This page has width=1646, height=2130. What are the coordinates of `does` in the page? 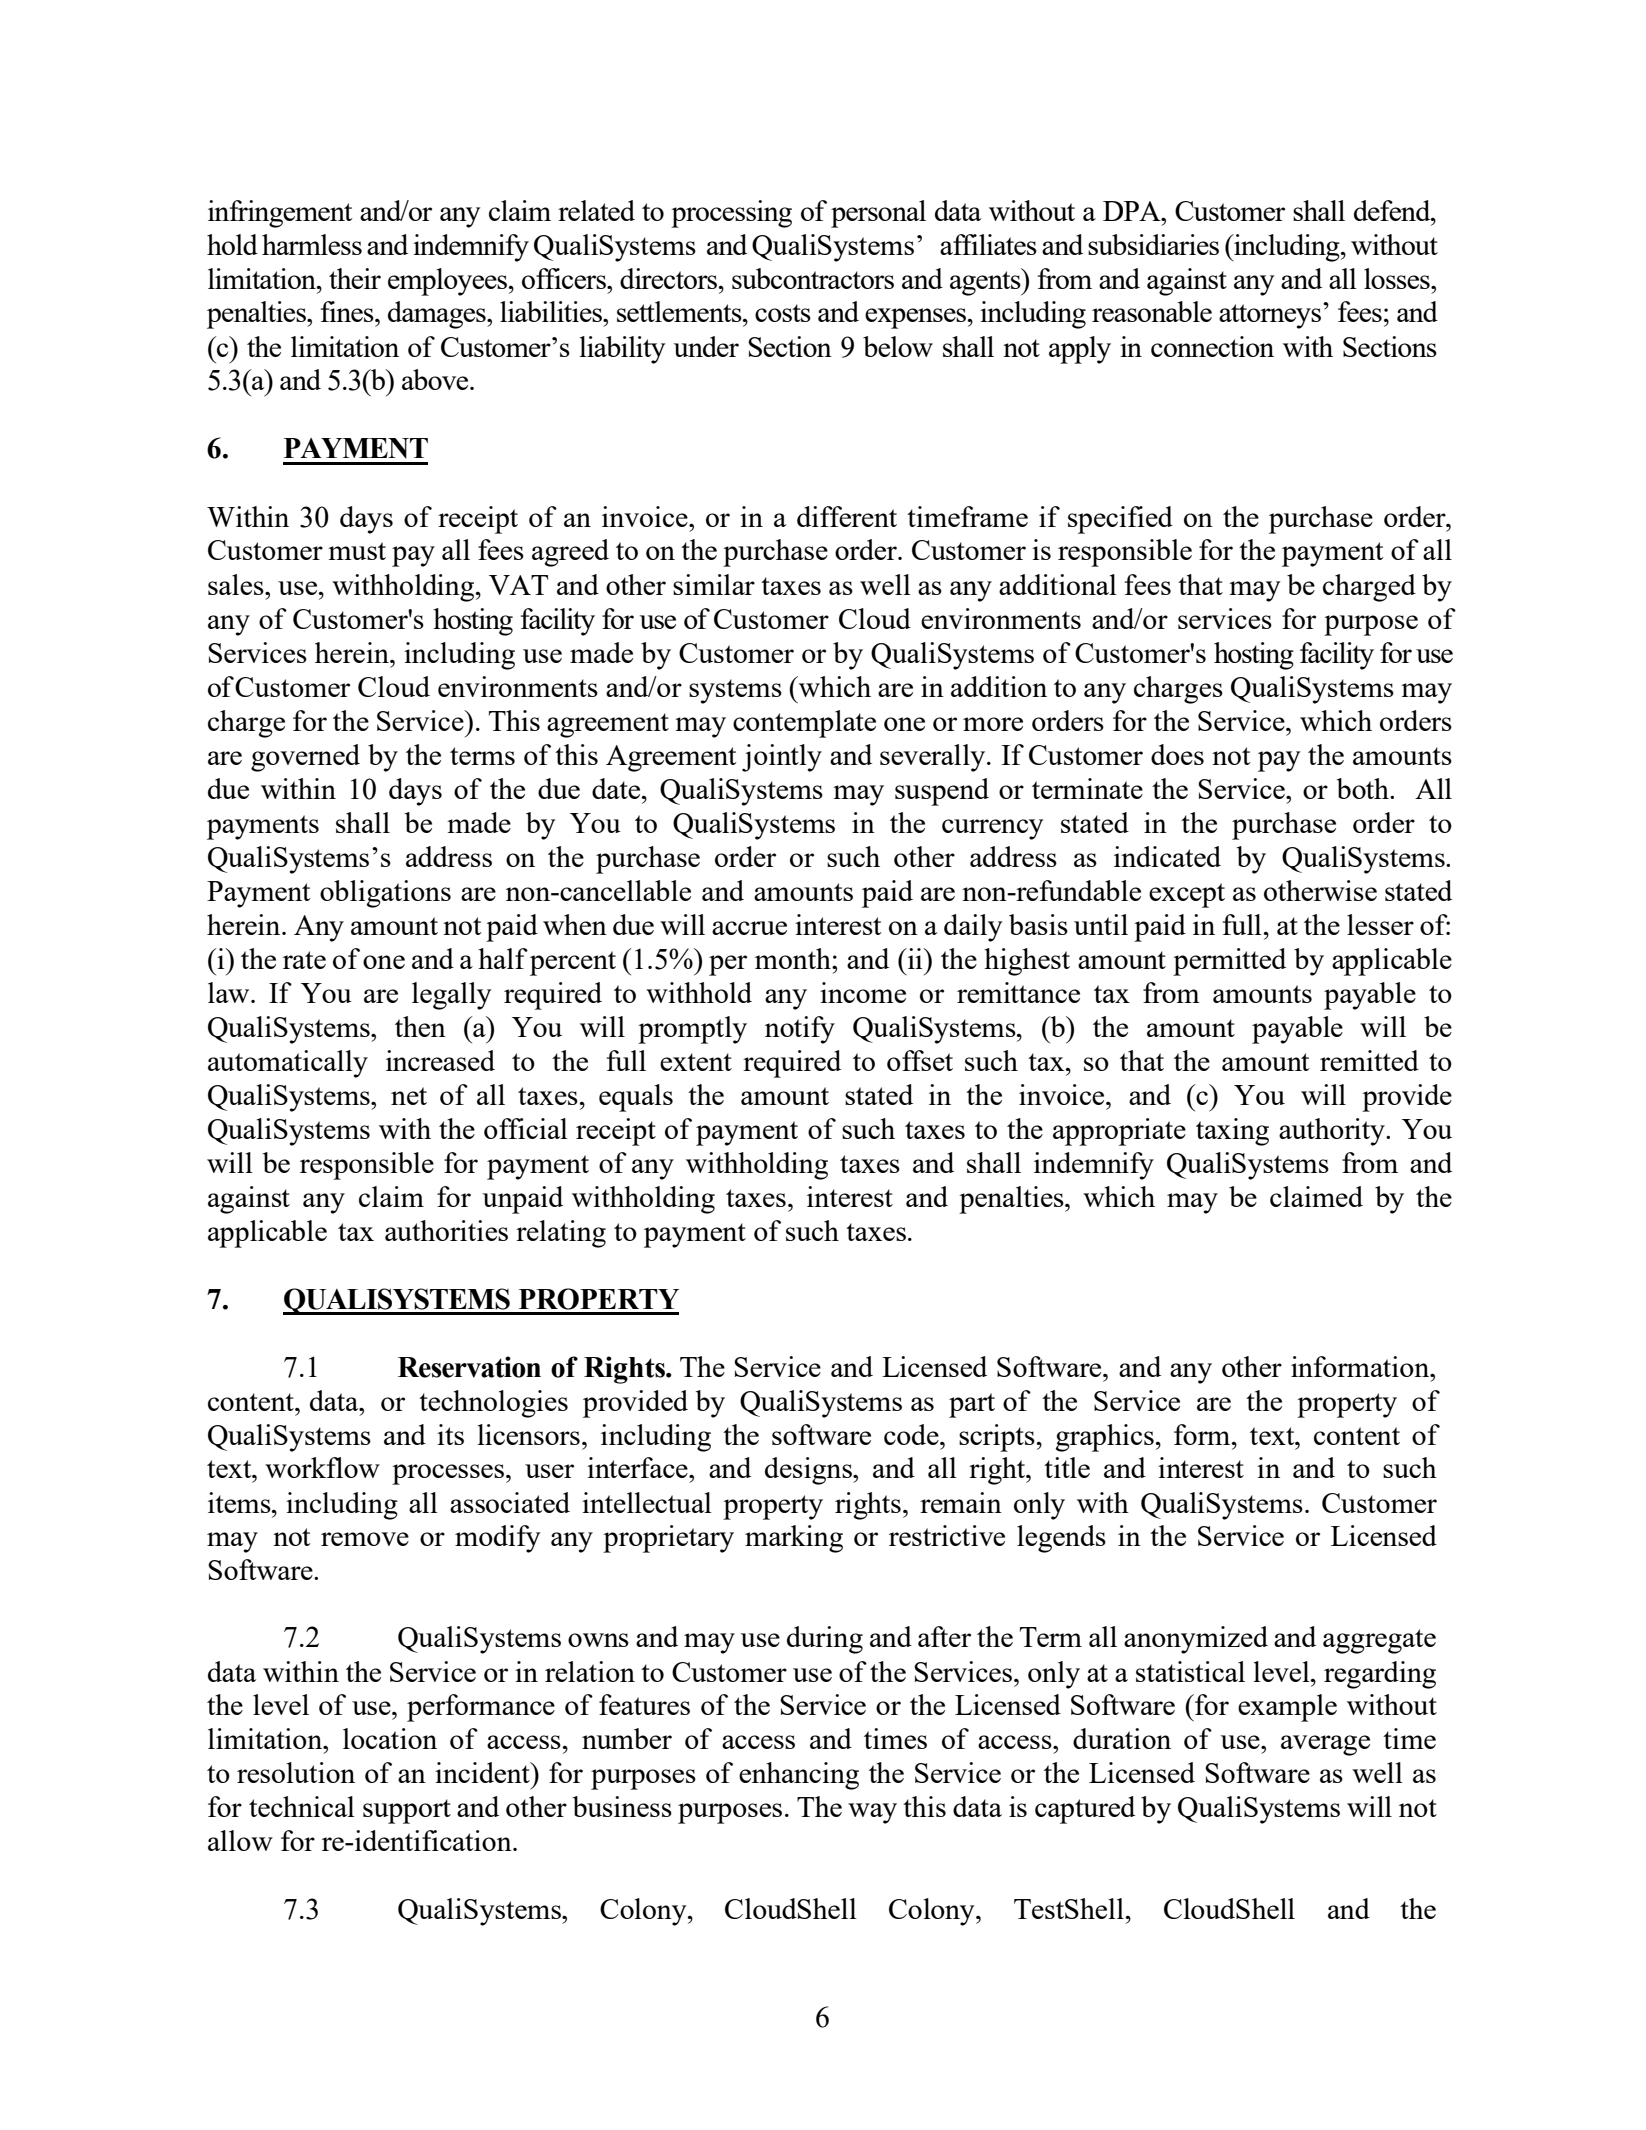 It's located at (1177, 754).
